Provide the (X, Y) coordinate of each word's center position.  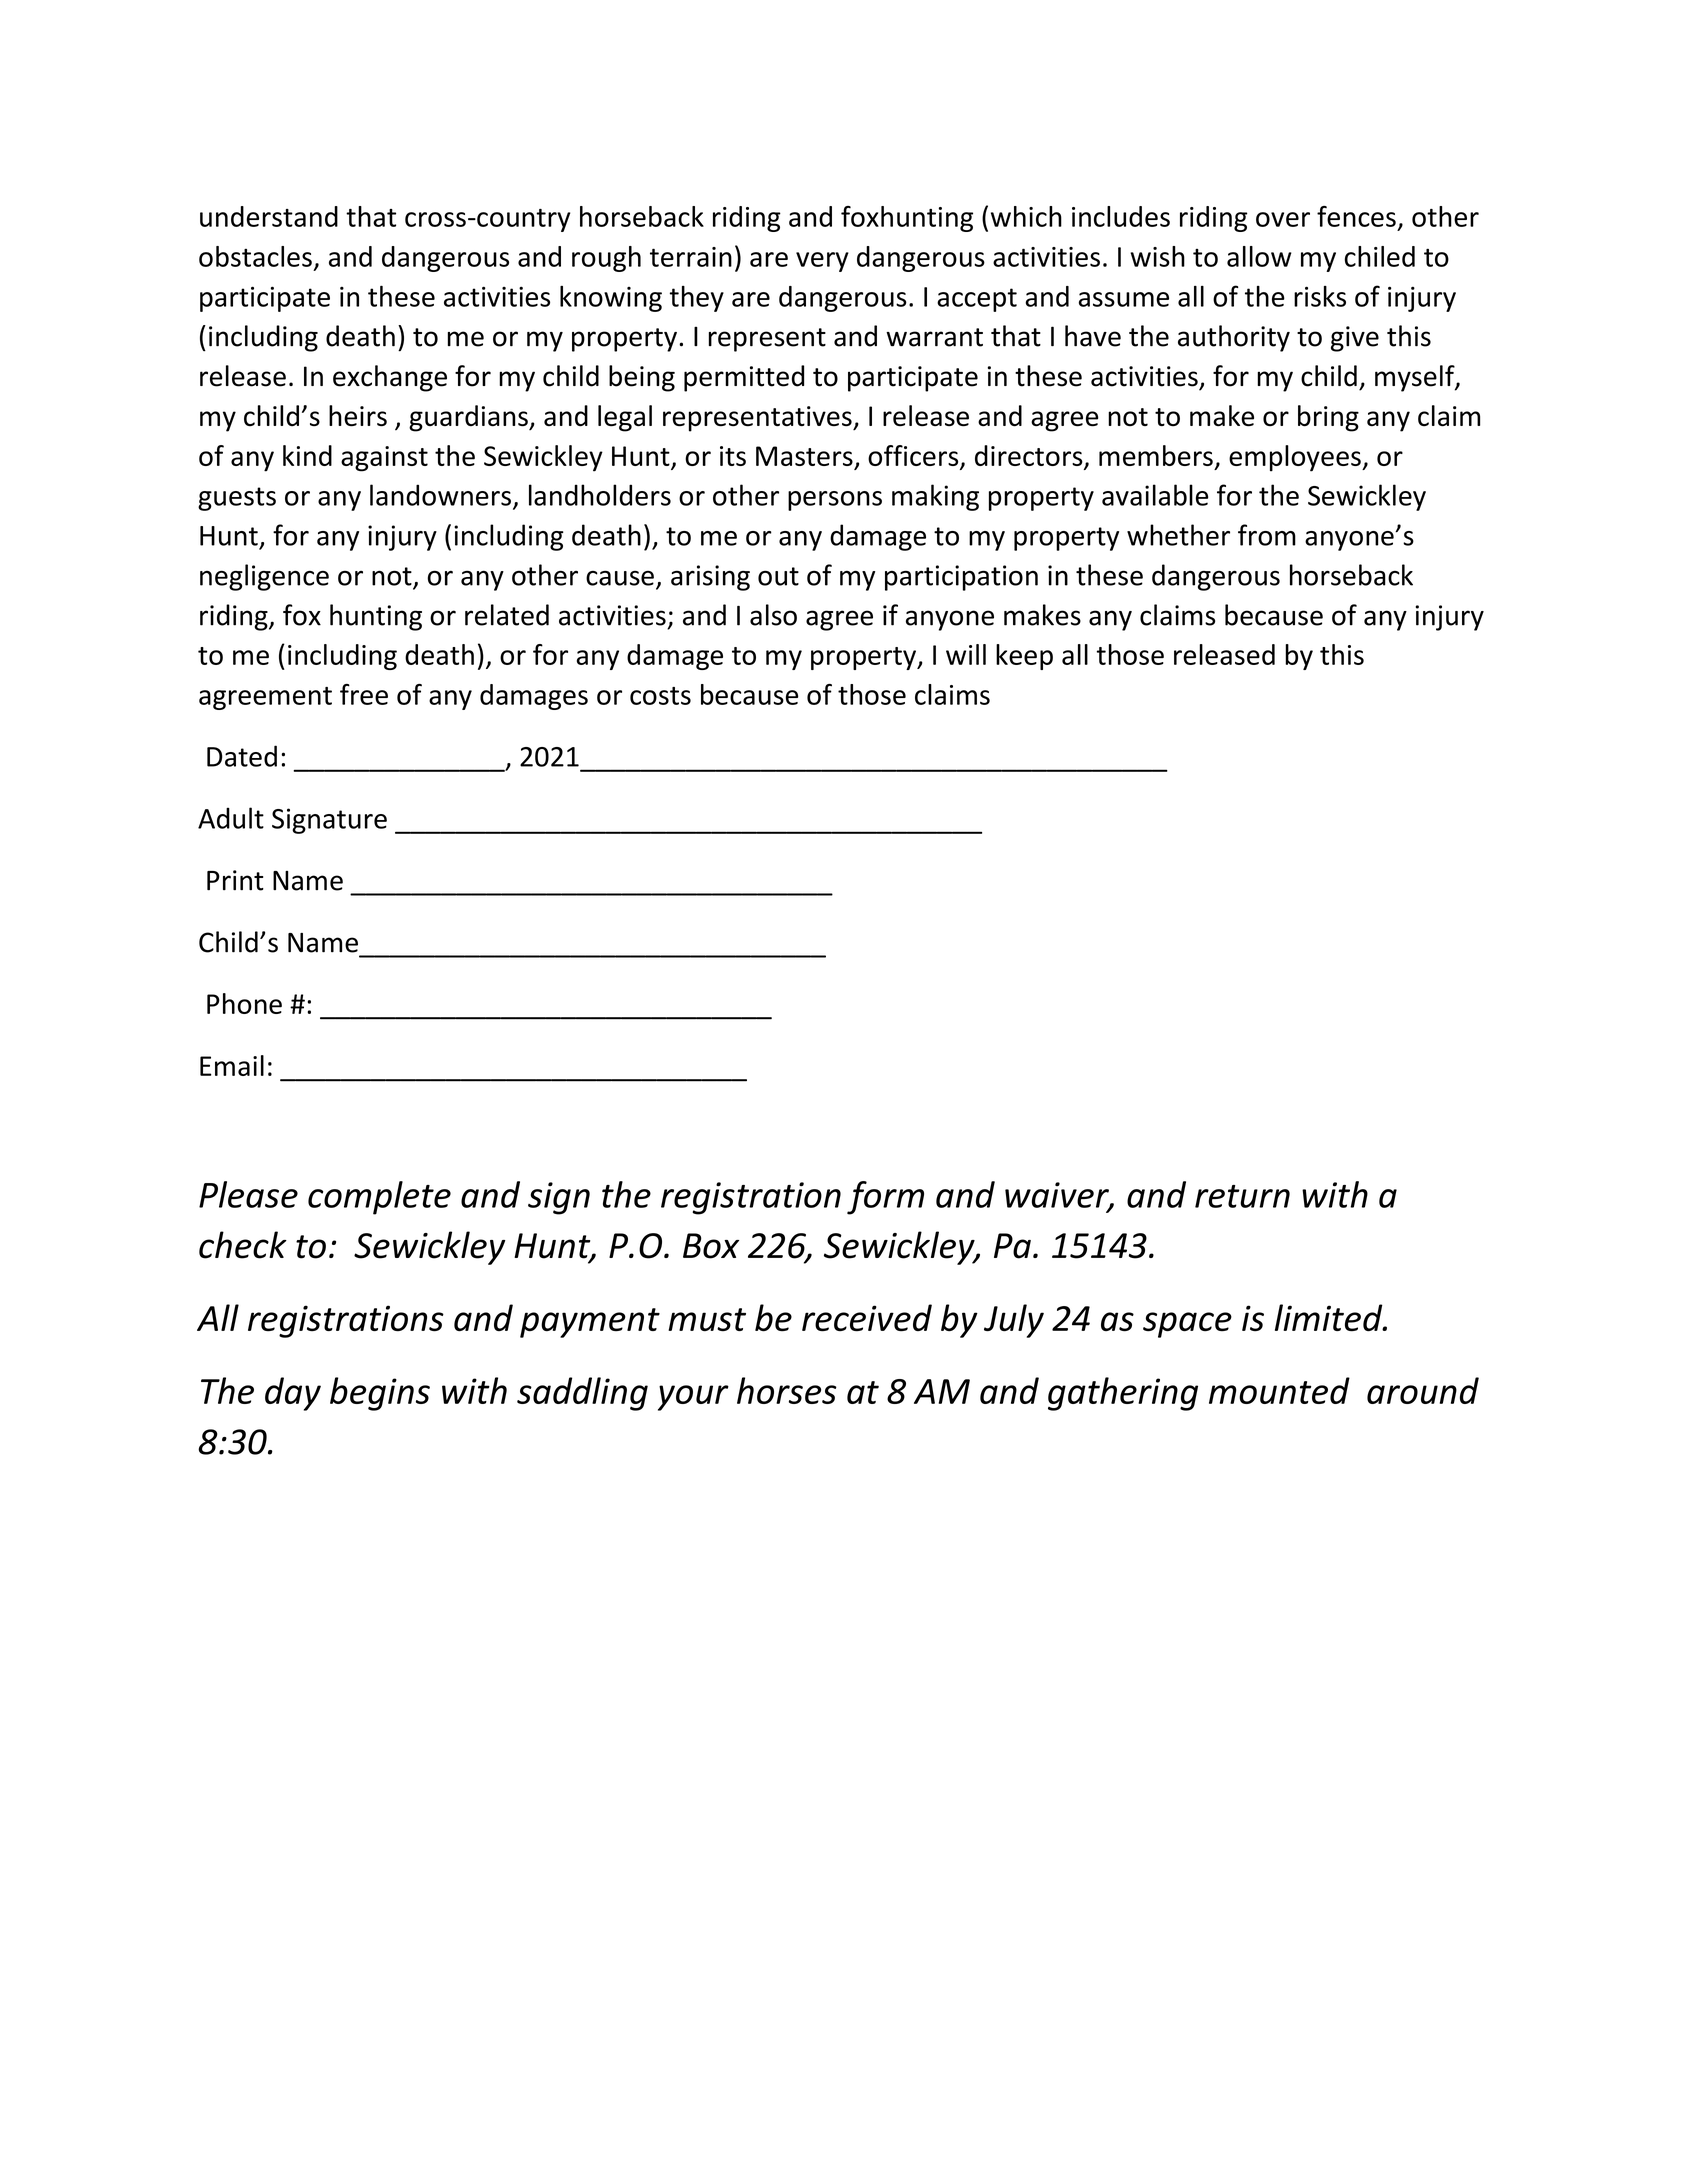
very (822, 262)
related (507, 615)
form (885, 1198)
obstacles (255, 256)
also (773, 615)
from (1267, 535)
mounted (1279, 1390)
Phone (244, 1003)
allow (1259, 256)
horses (787, 1390)
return (1242, 1196)
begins (380, 1394)
